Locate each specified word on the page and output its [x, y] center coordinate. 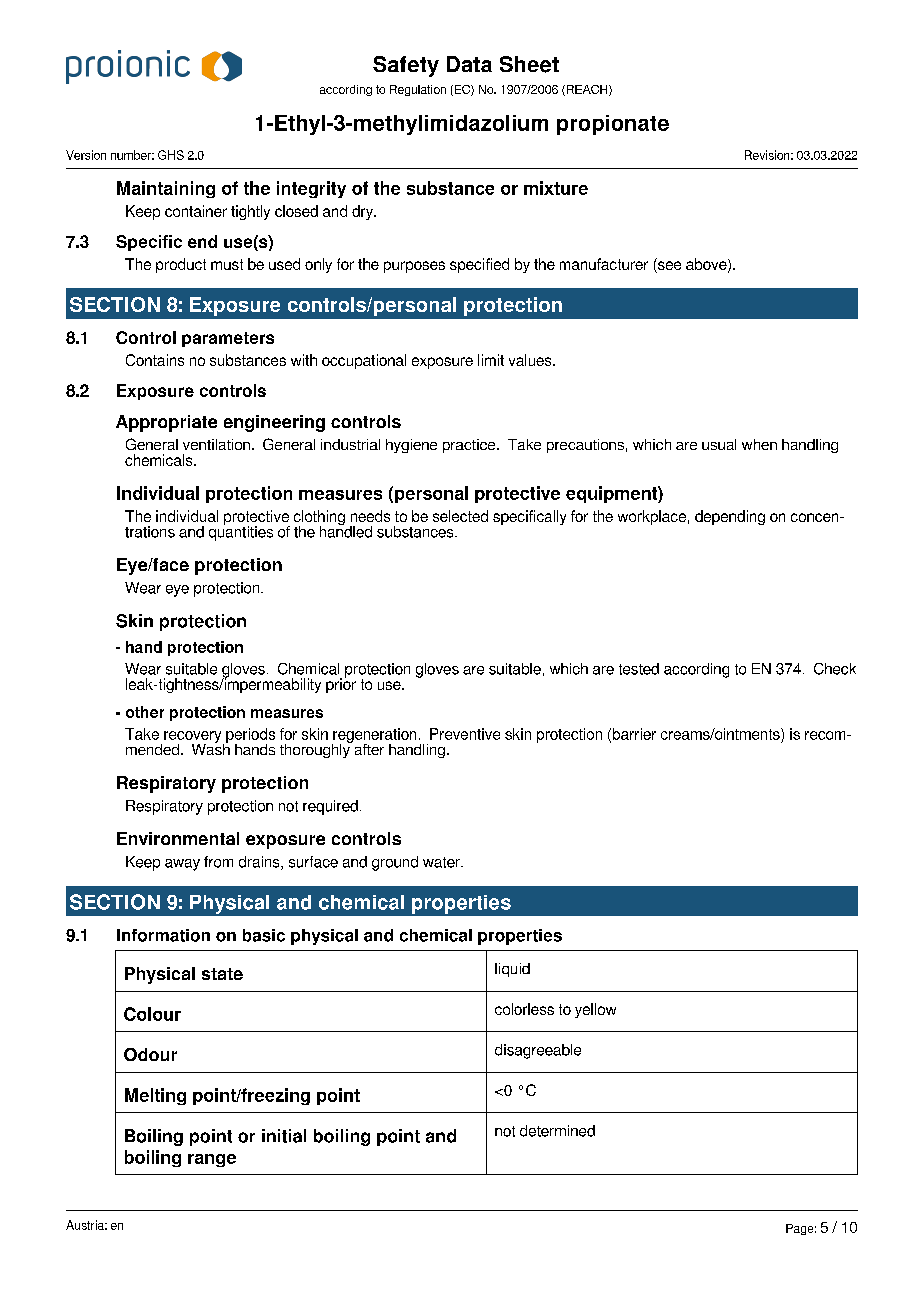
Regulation [418, 90]
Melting [155, 1096]
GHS [171, 155]
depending [730, 517]
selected [460, 516]
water [442, 862]
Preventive [465, 734]
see [668, 267]
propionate [613, 125]
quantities [241, 532]
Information [163, 935]
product [181, 265]
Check [835, 669]
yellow [595, 1010]
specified [479, 265]
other [145, 712]
